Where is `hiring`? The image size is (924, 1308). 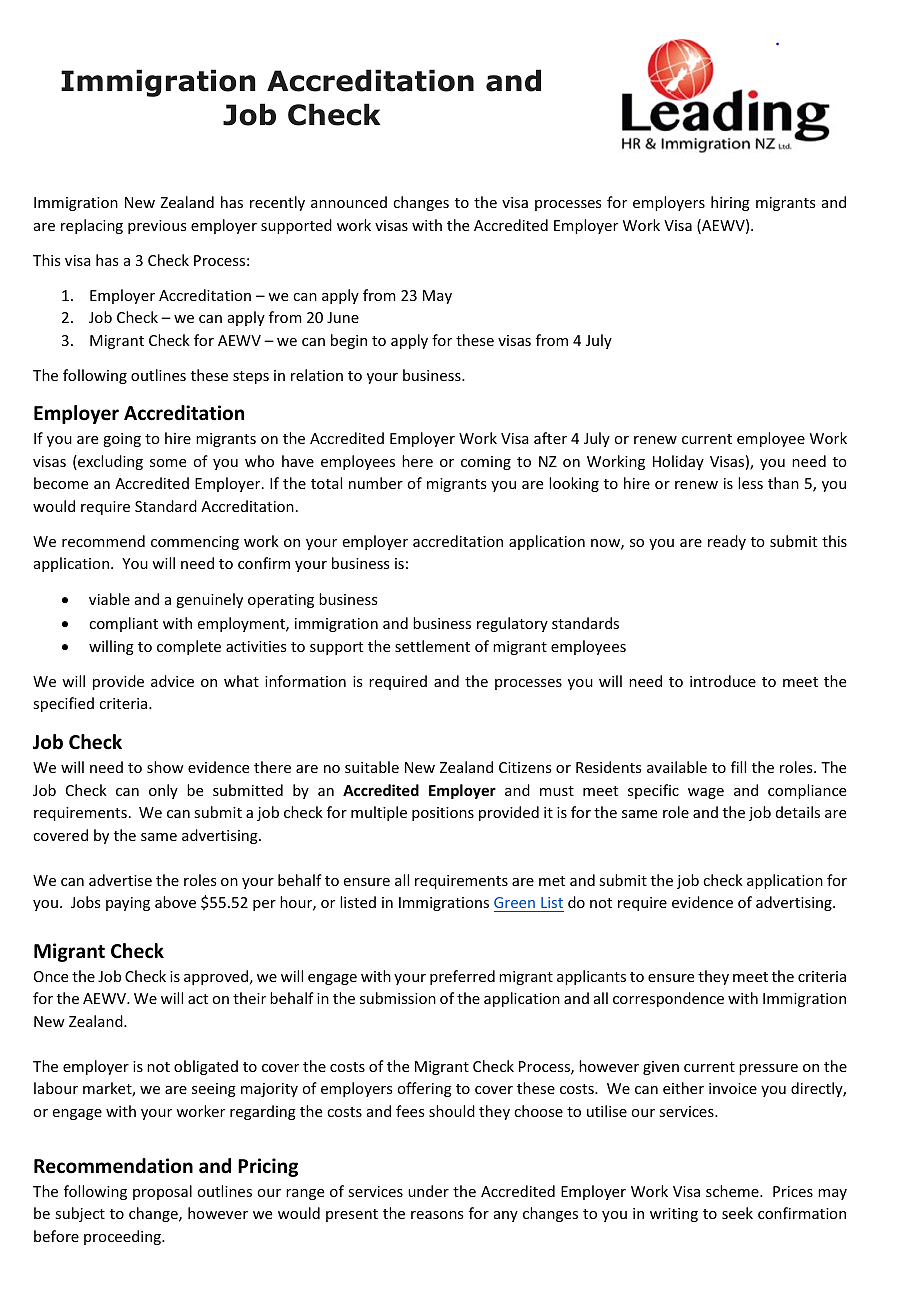 hiring is located at coordinates (730, 203).
